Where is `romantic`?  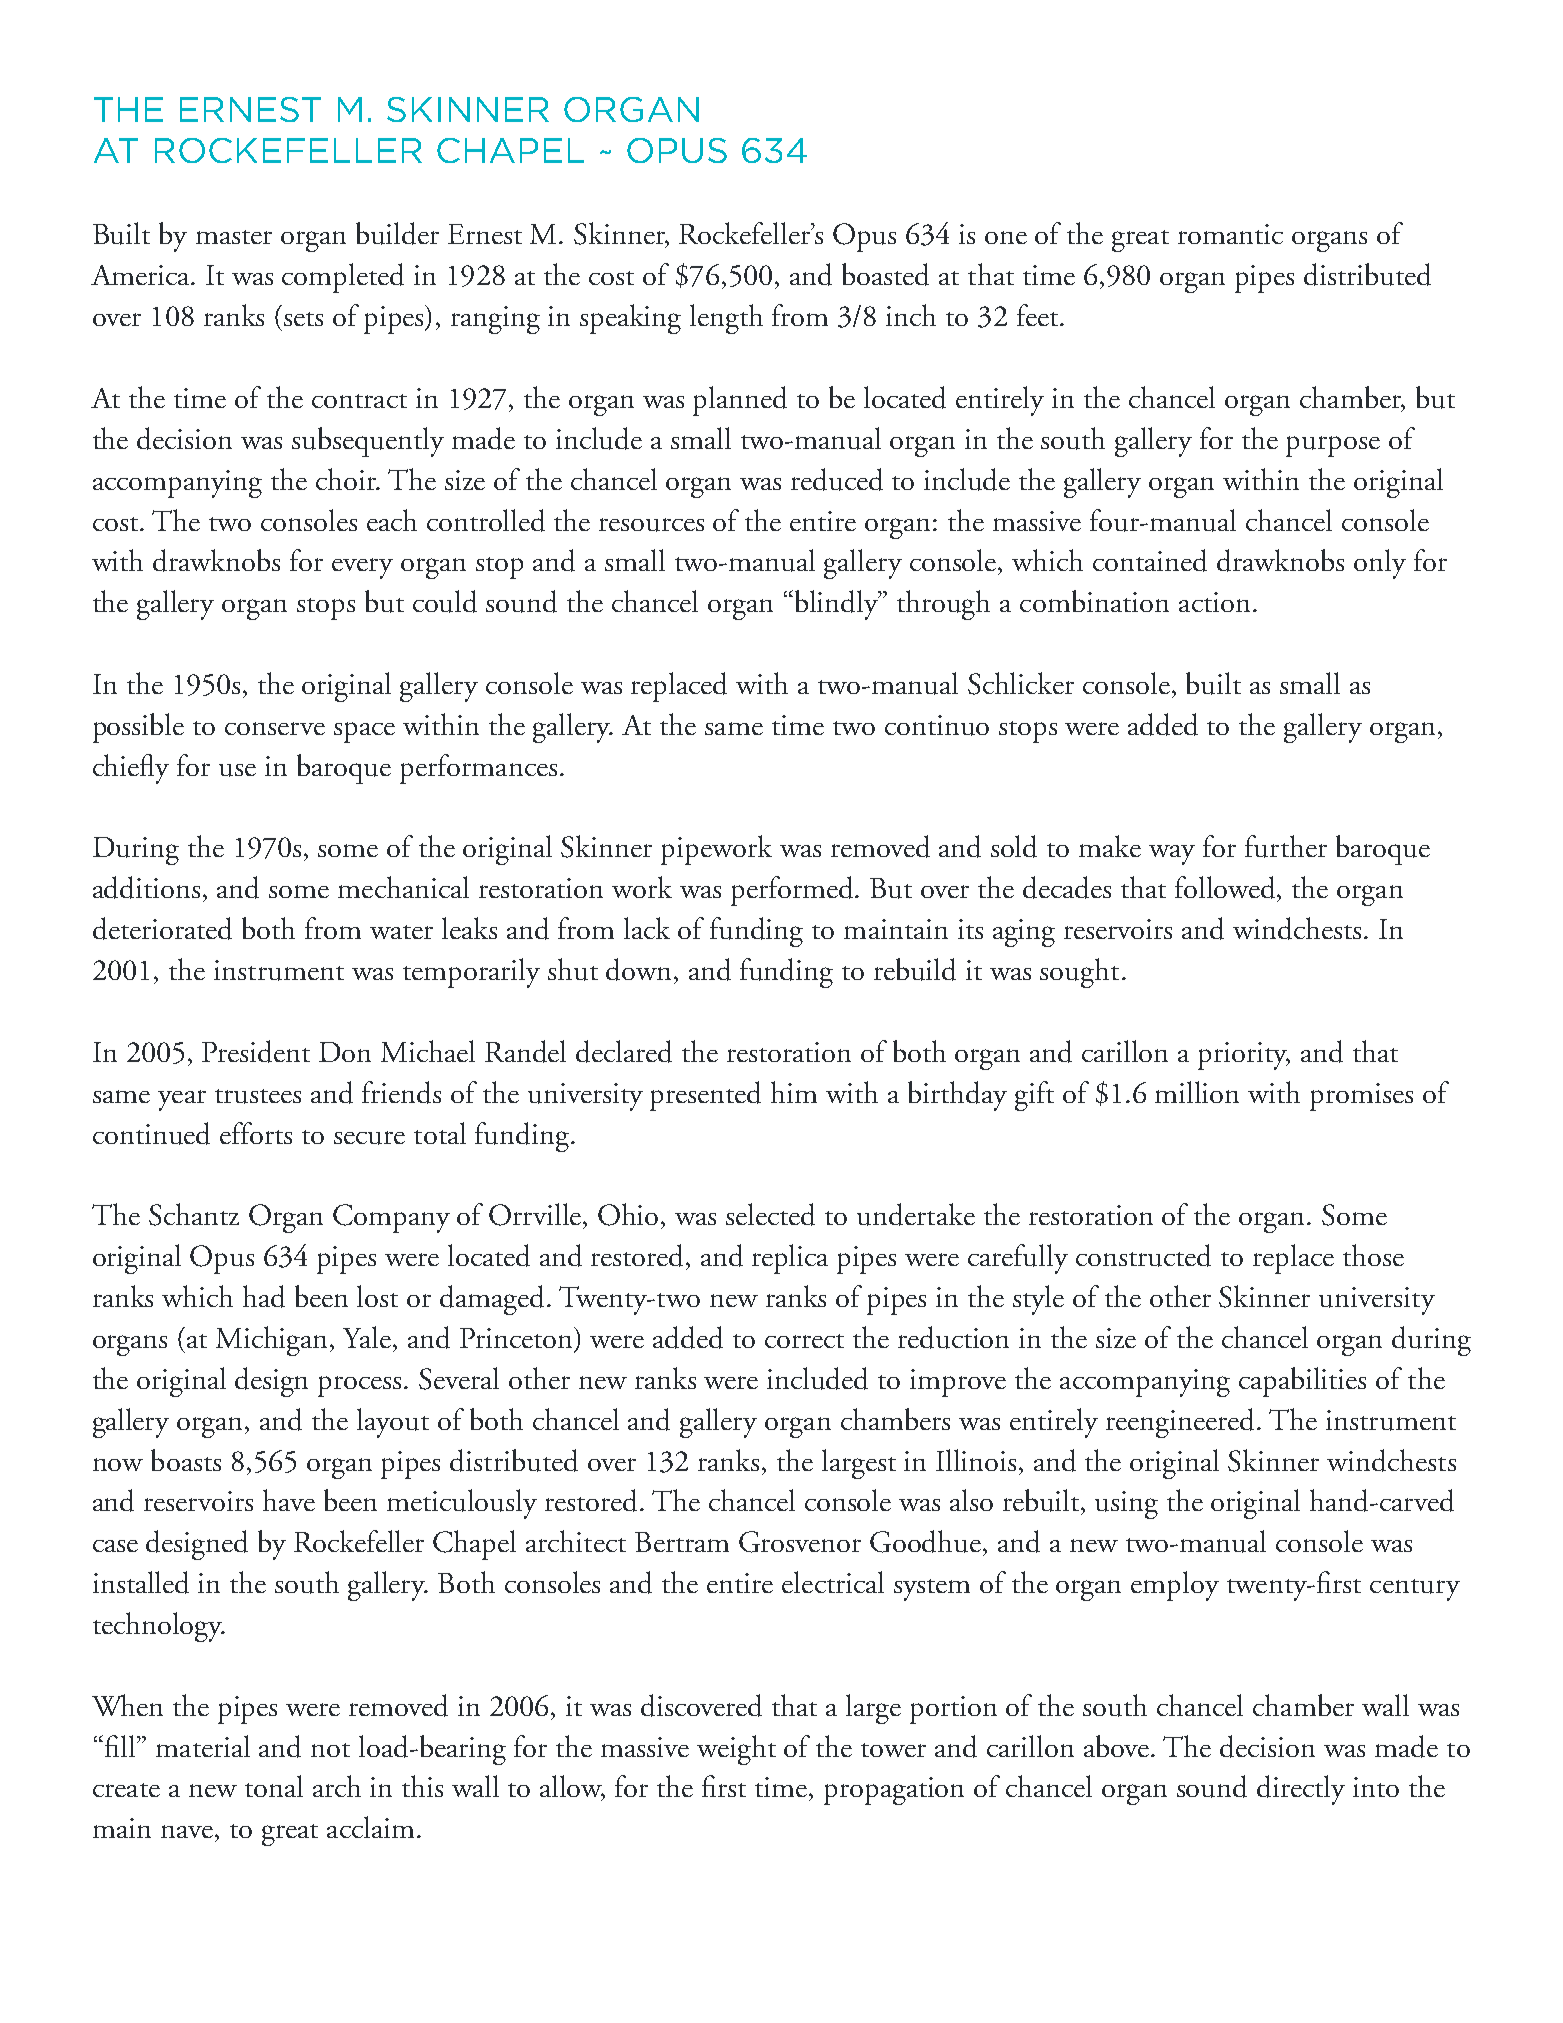
romantic is located at coordinates (1230, 234).
